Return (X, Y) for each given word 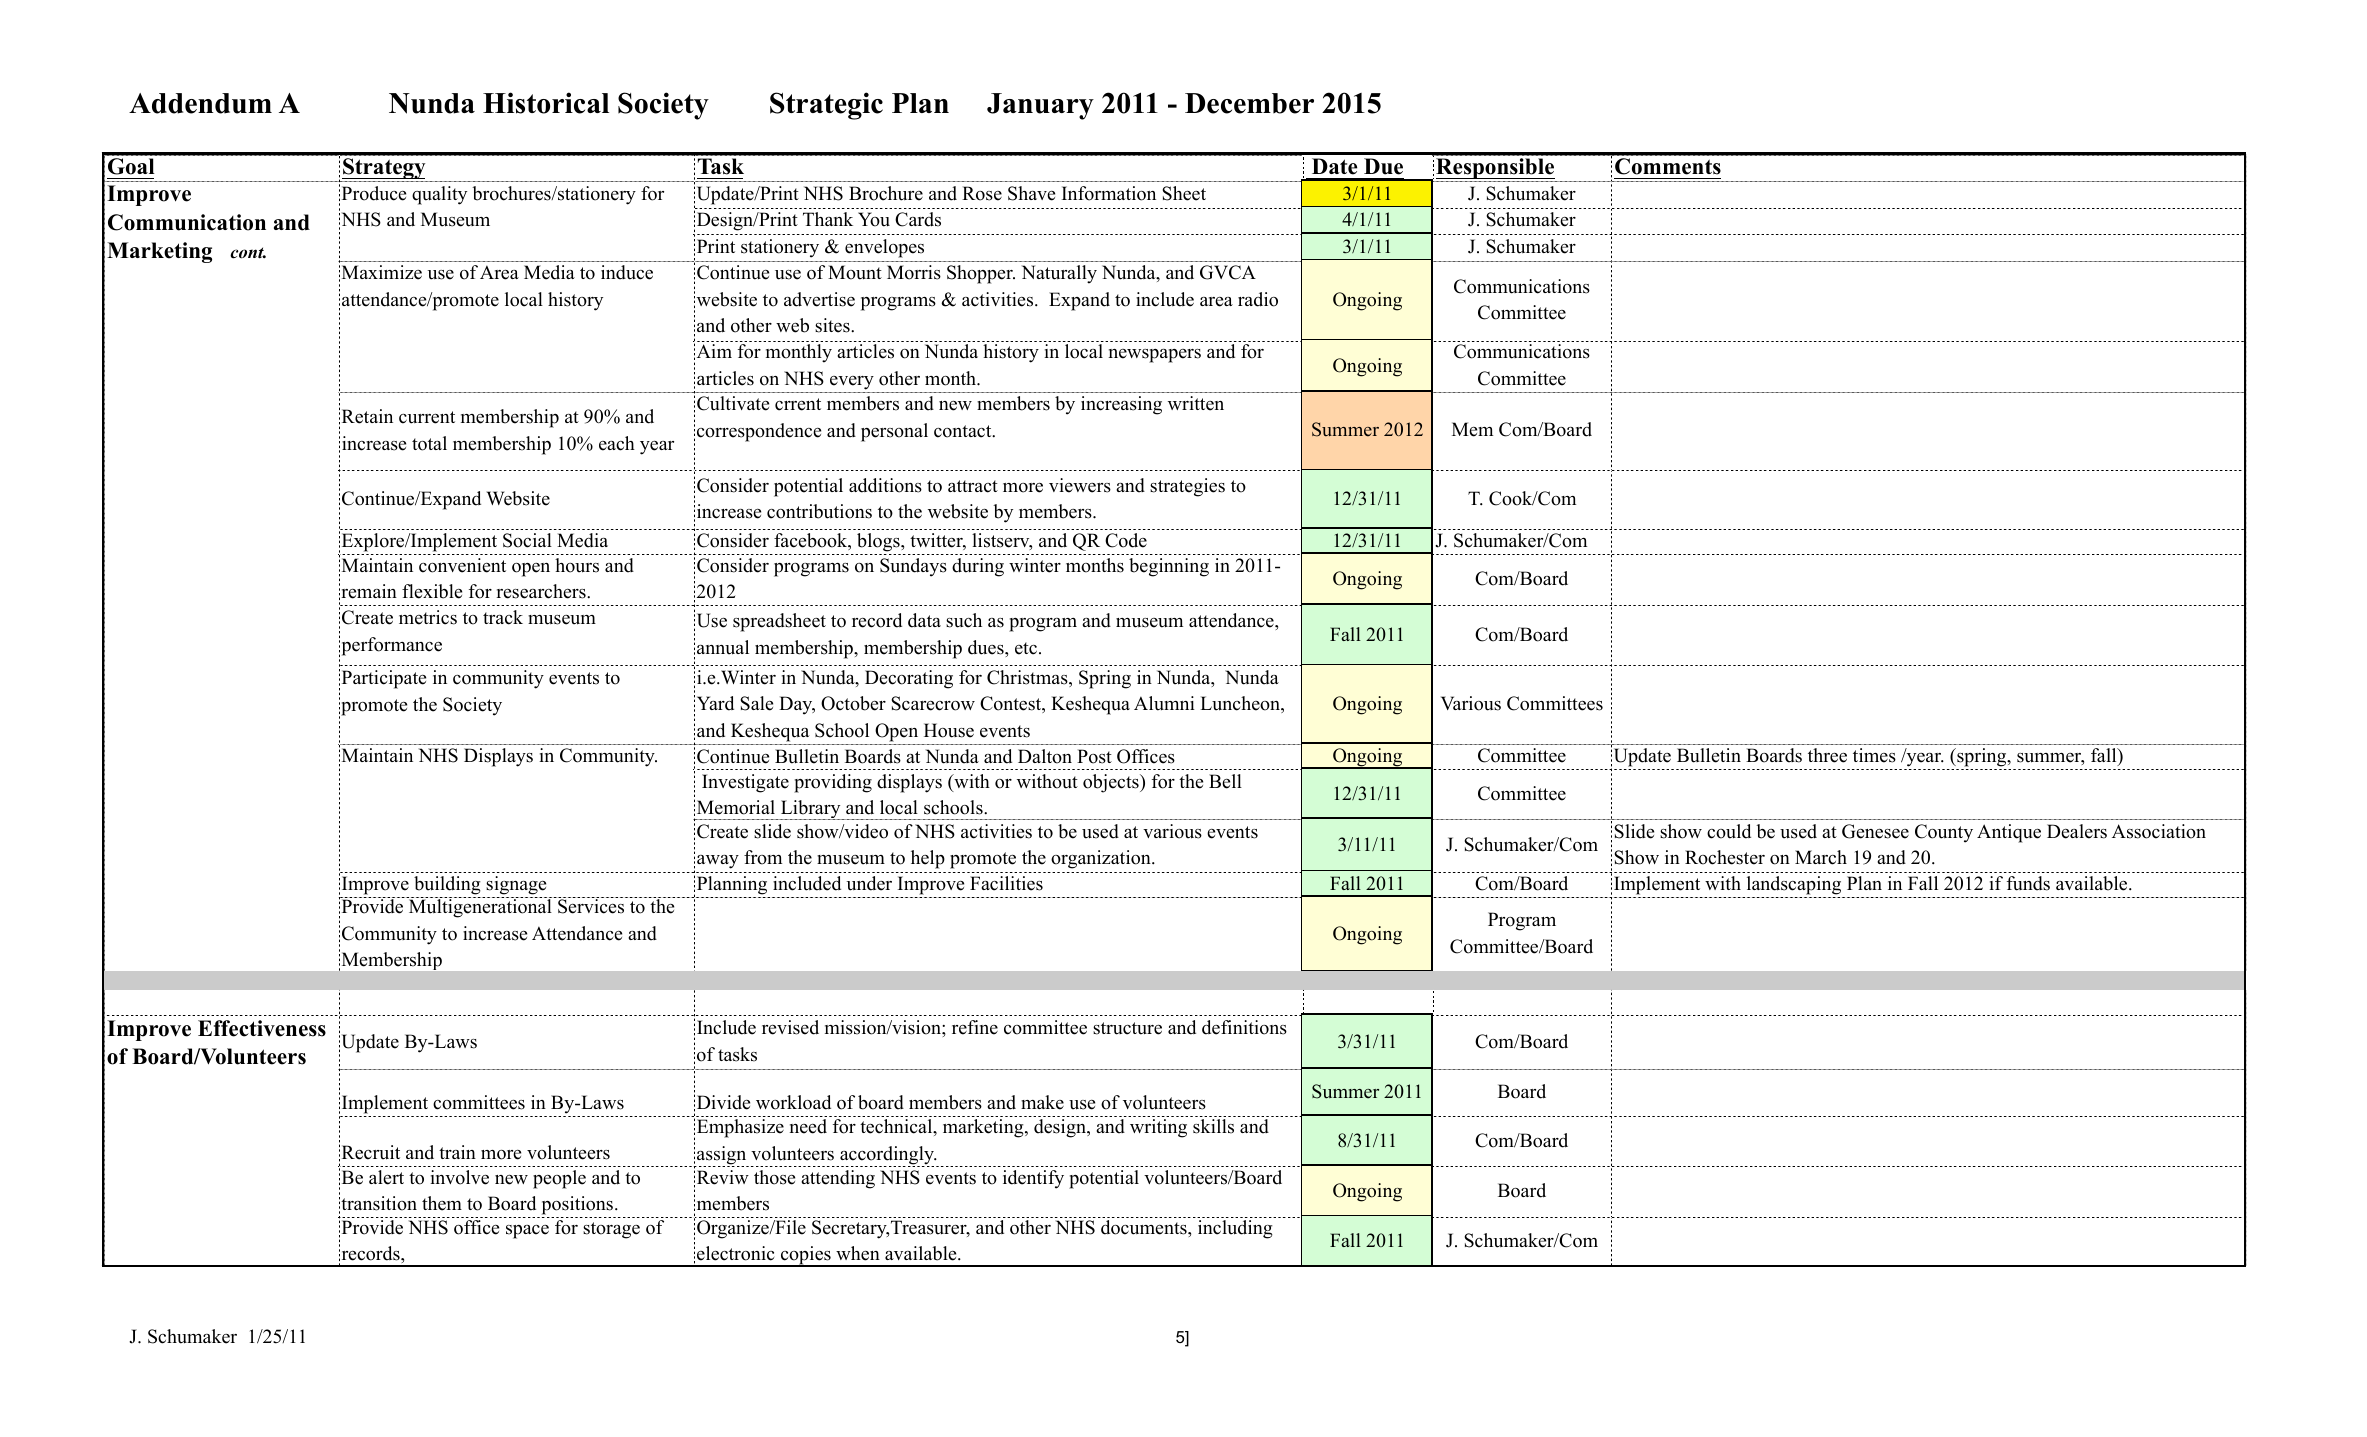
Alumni (1164, 703)
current (427, 417)
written (1196, 403)
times (1874, 755)
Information (1109, 193)
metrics (428, 617)
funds (2028, 883)
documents (1145, 1227)
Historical (546, 103)
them (442, 1203)
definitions (1244, 1027)
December (1249, 103)
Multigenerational (480, 907)
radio (1258, 299)
